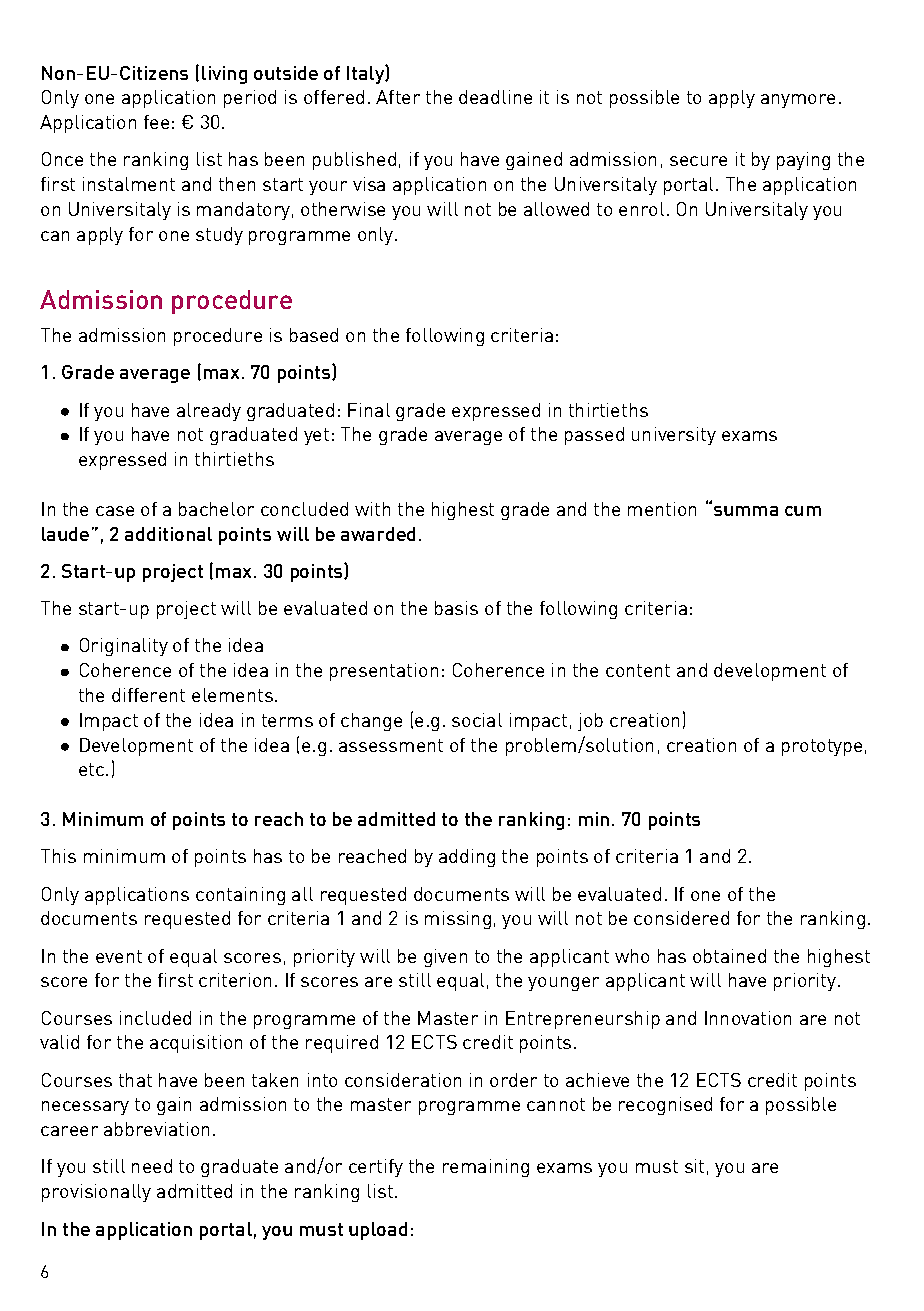 Image resolution: width=924 pixels, height=1311 pixels. What do you see at coordinates (398, 97) in the screenshot?
I see `After` at bounding box center [398, 97].
